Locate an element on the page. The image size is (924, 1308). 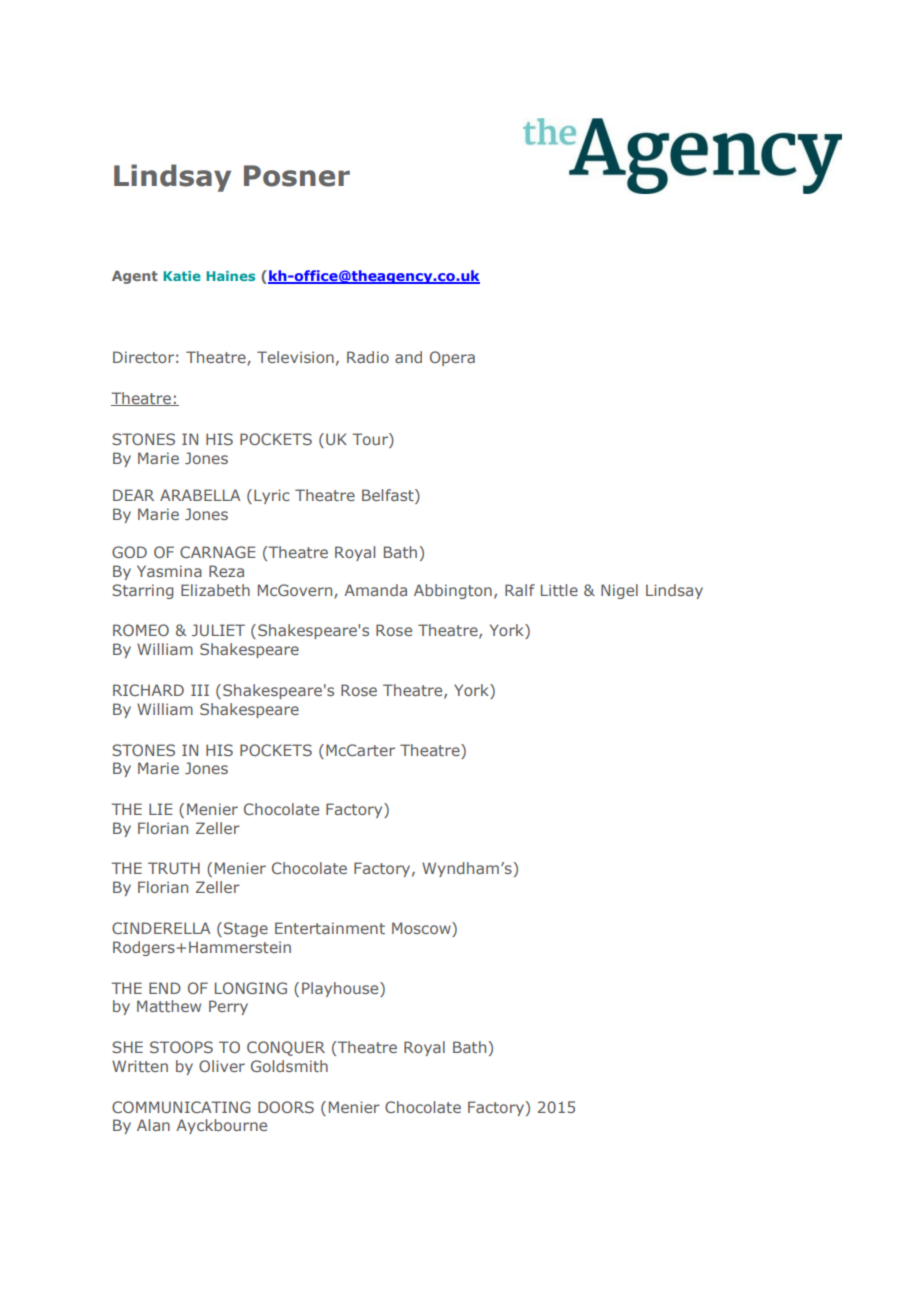
Tour is located at coordinates (371, 439).
